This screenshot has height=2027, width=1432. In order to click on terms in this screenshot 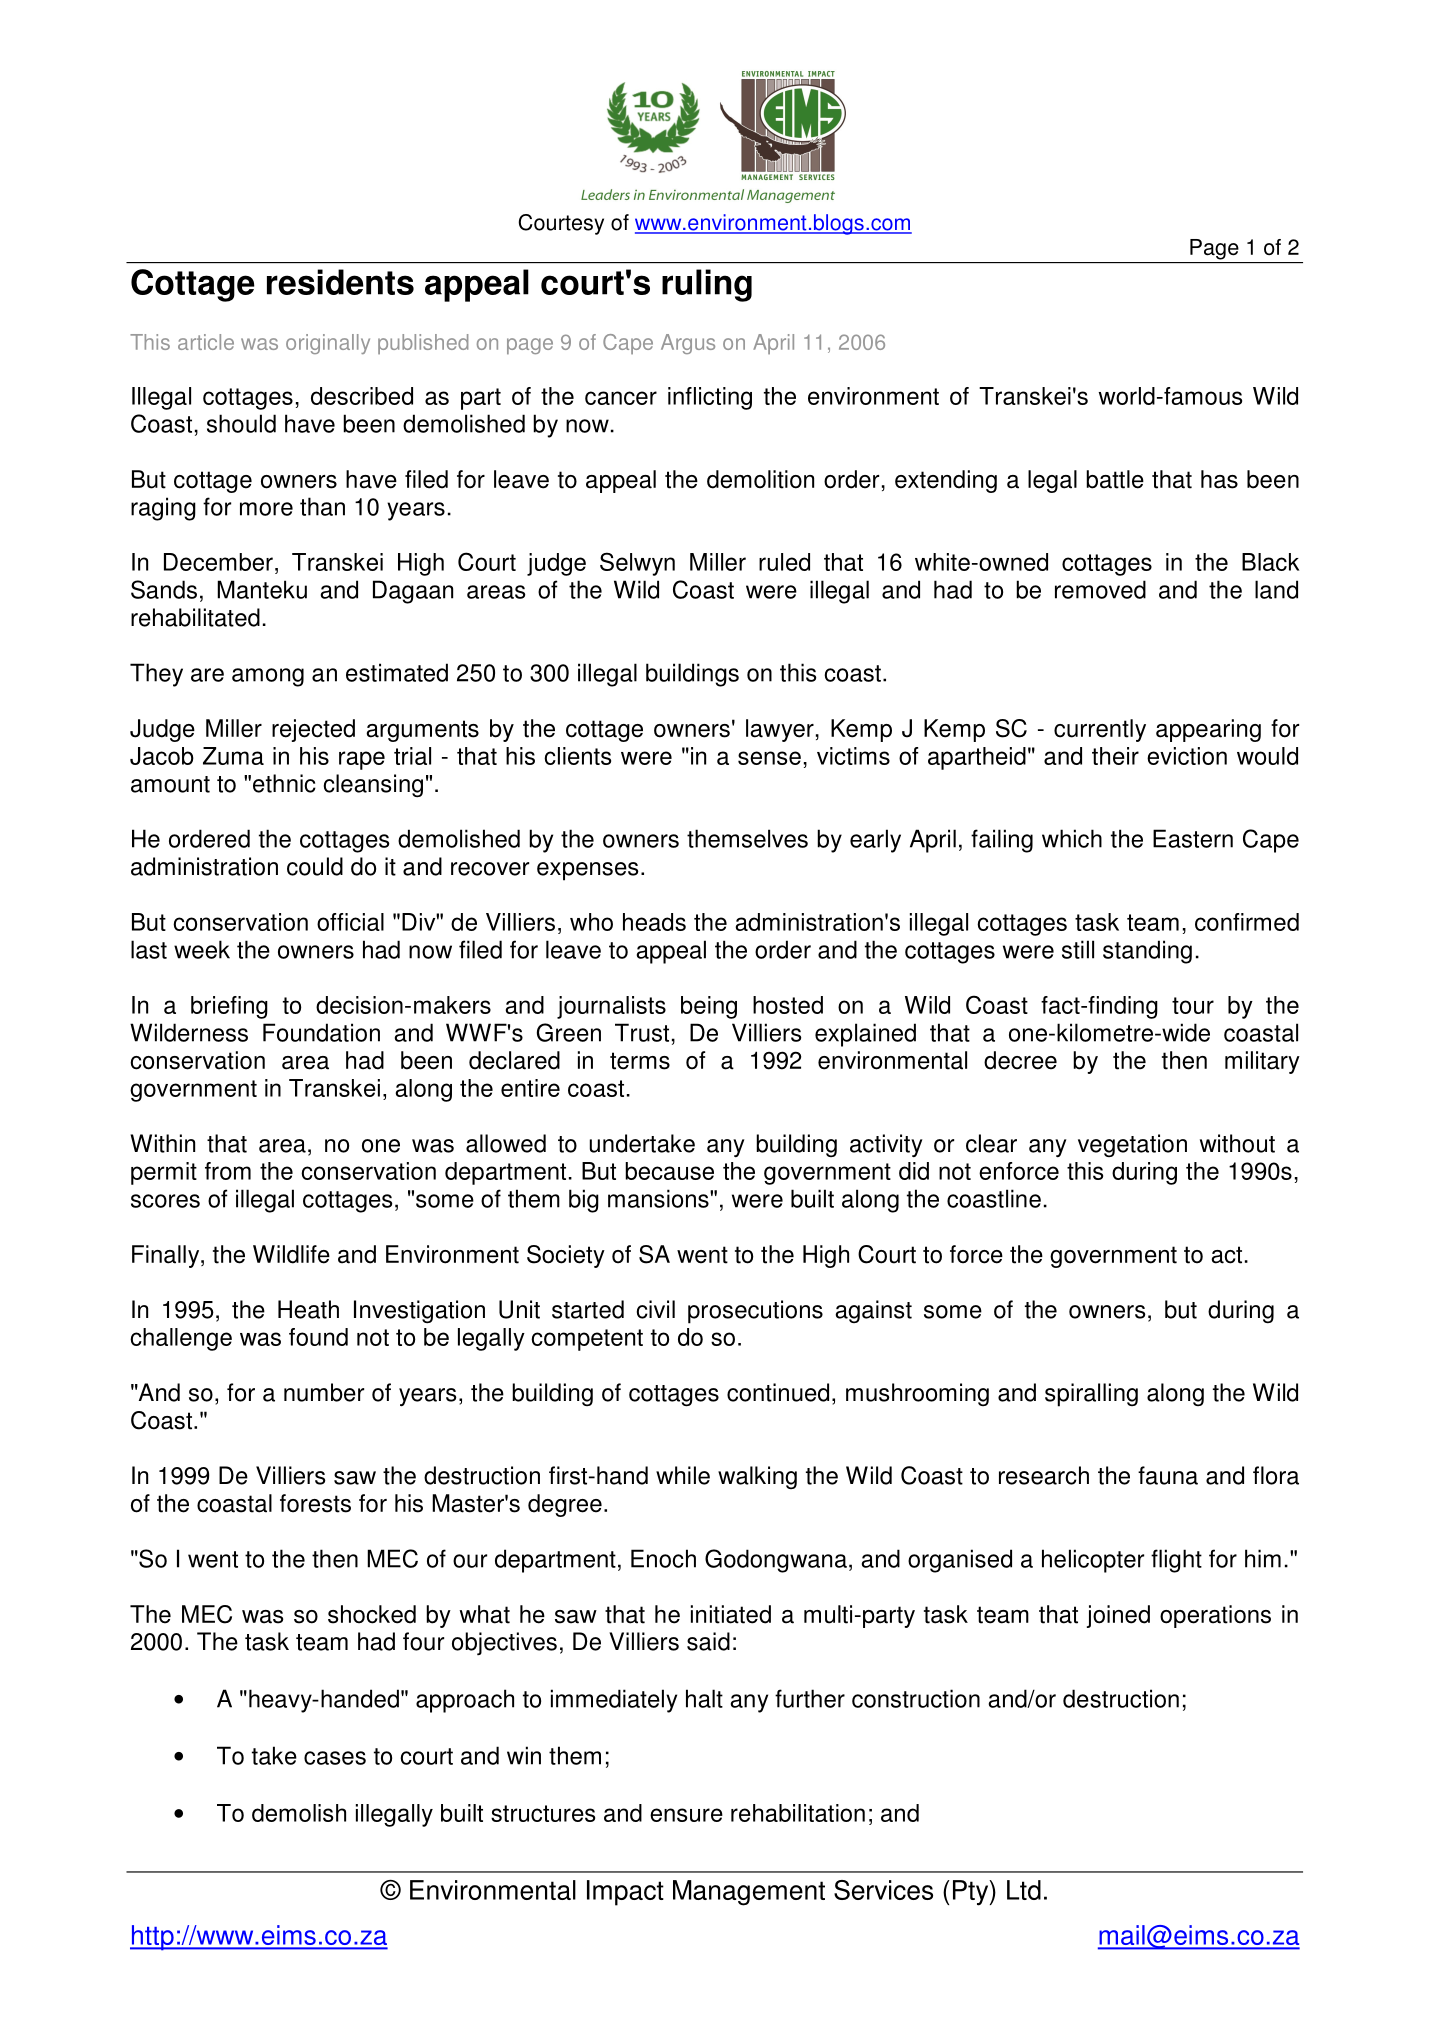, I will do `click(640, 1061)`.
